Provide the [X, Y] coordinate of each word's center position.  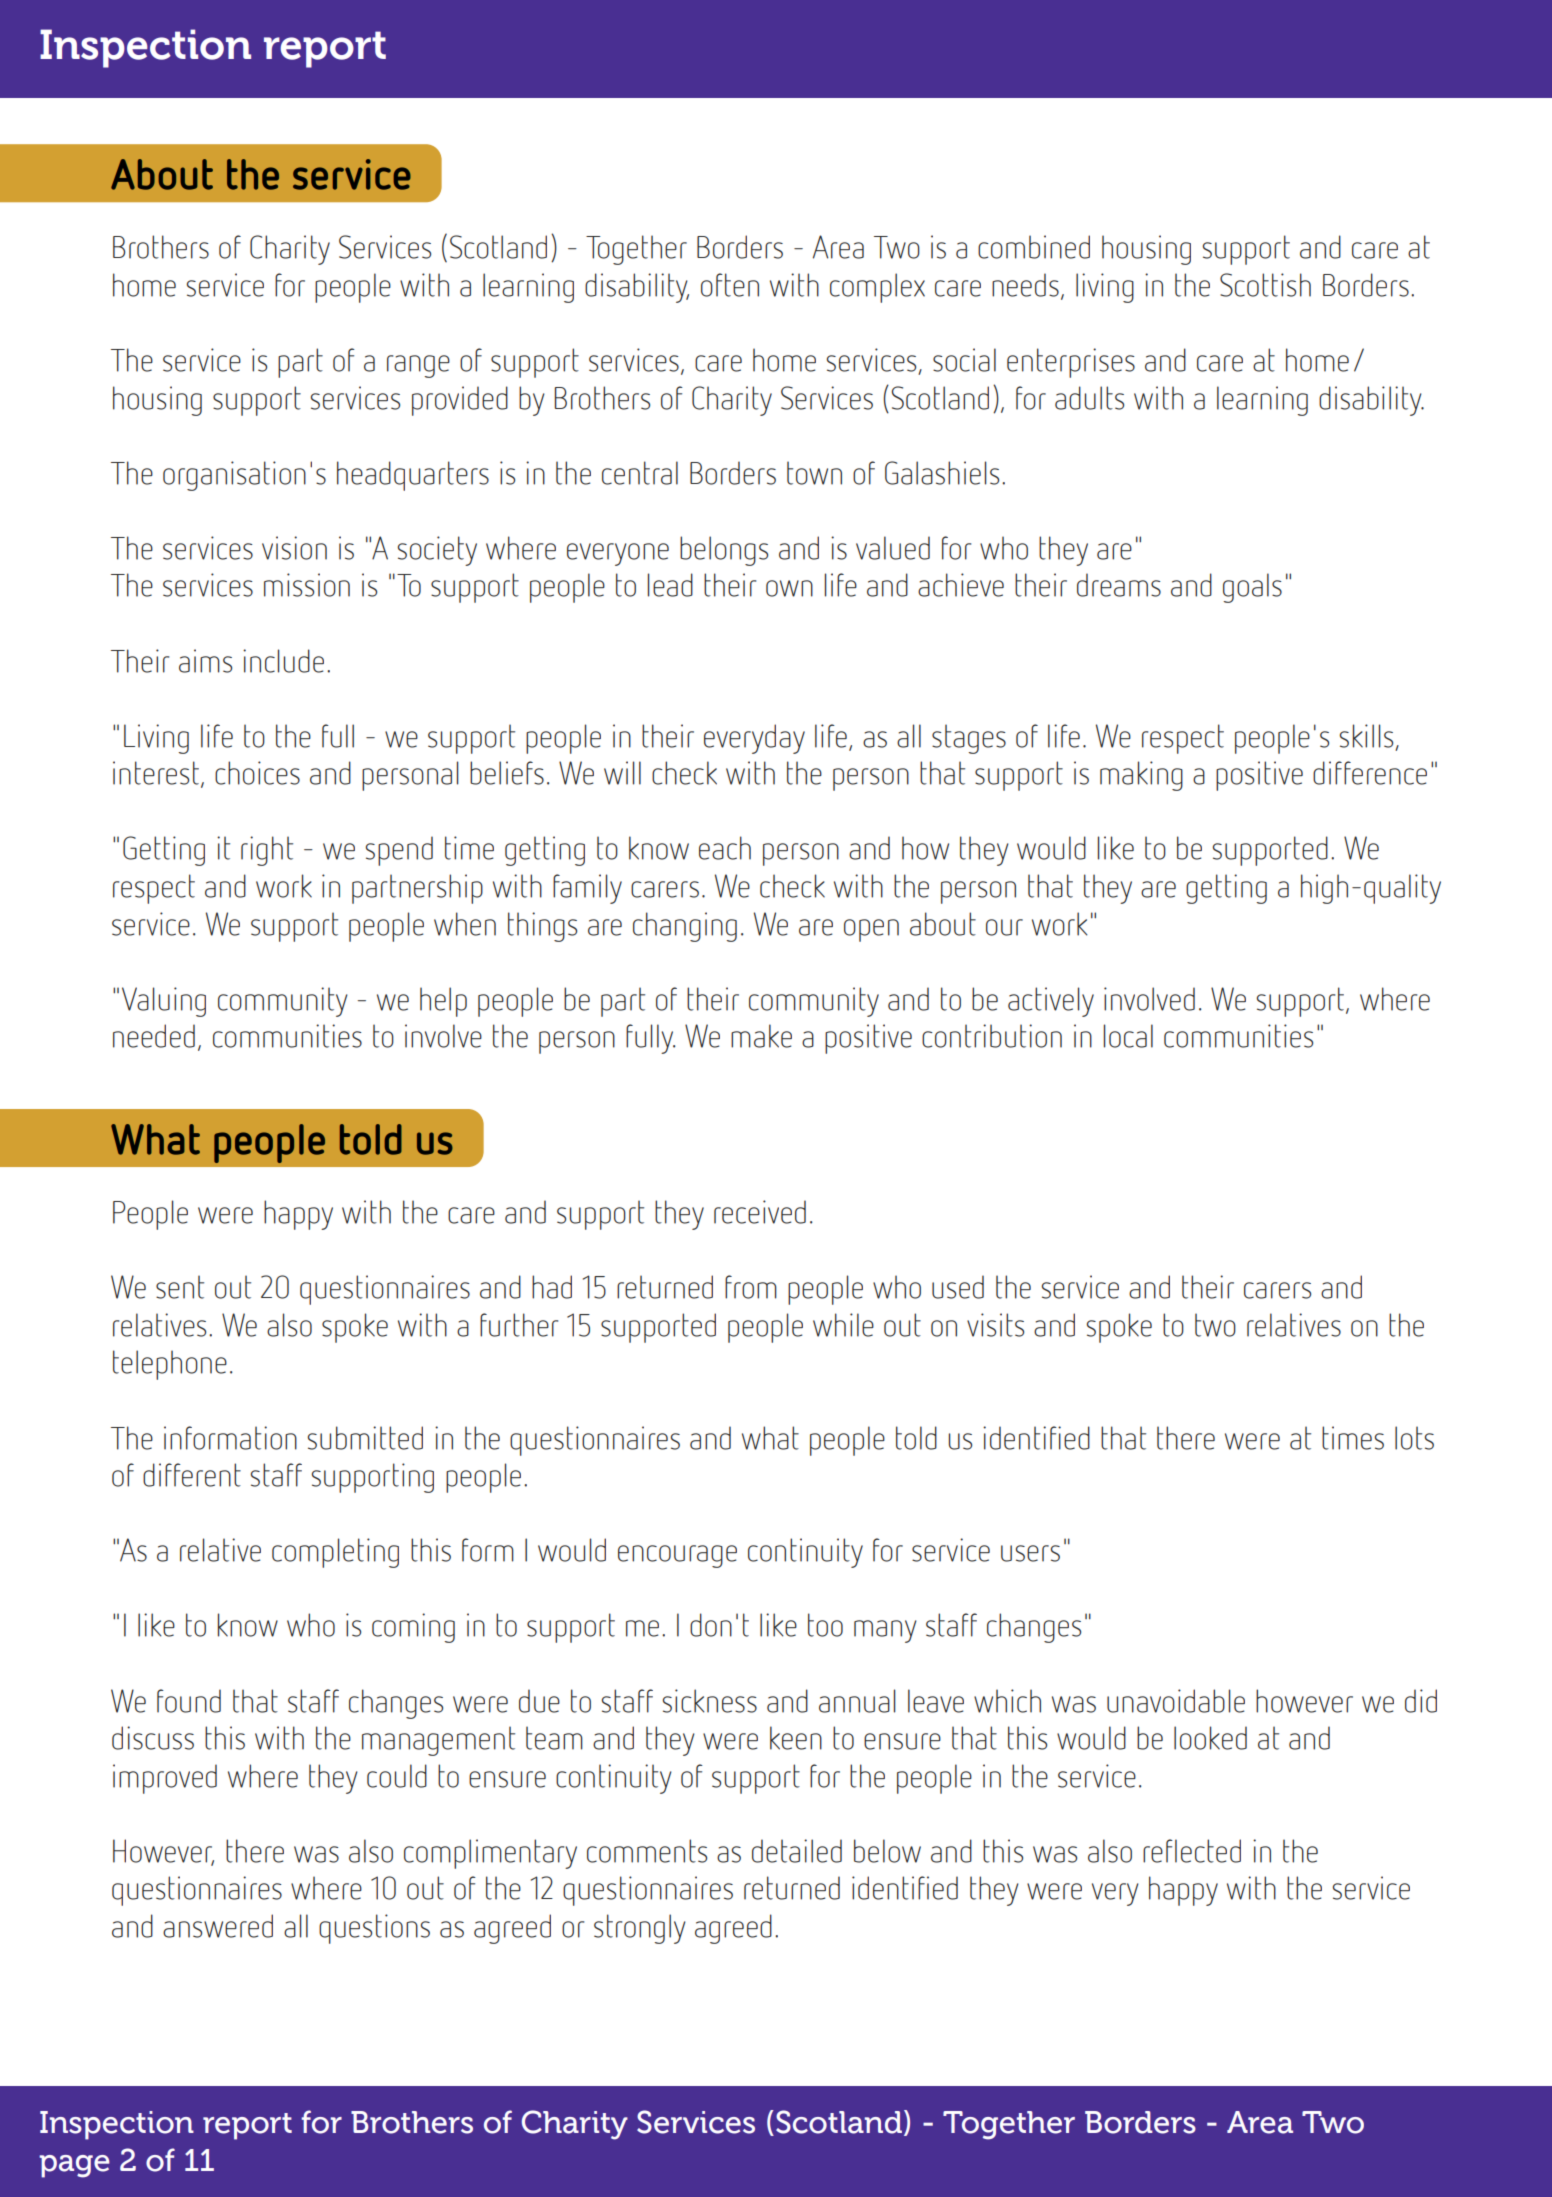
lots [1414, 1438]
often [730, 285]
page [74, 2166]
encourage [677, 1556]
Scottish [1265, 285]
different [192, 1475]
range [418, 366]
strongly [640, 1929]
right [267, 851]
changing [685, 927]
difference [1370, 773]
